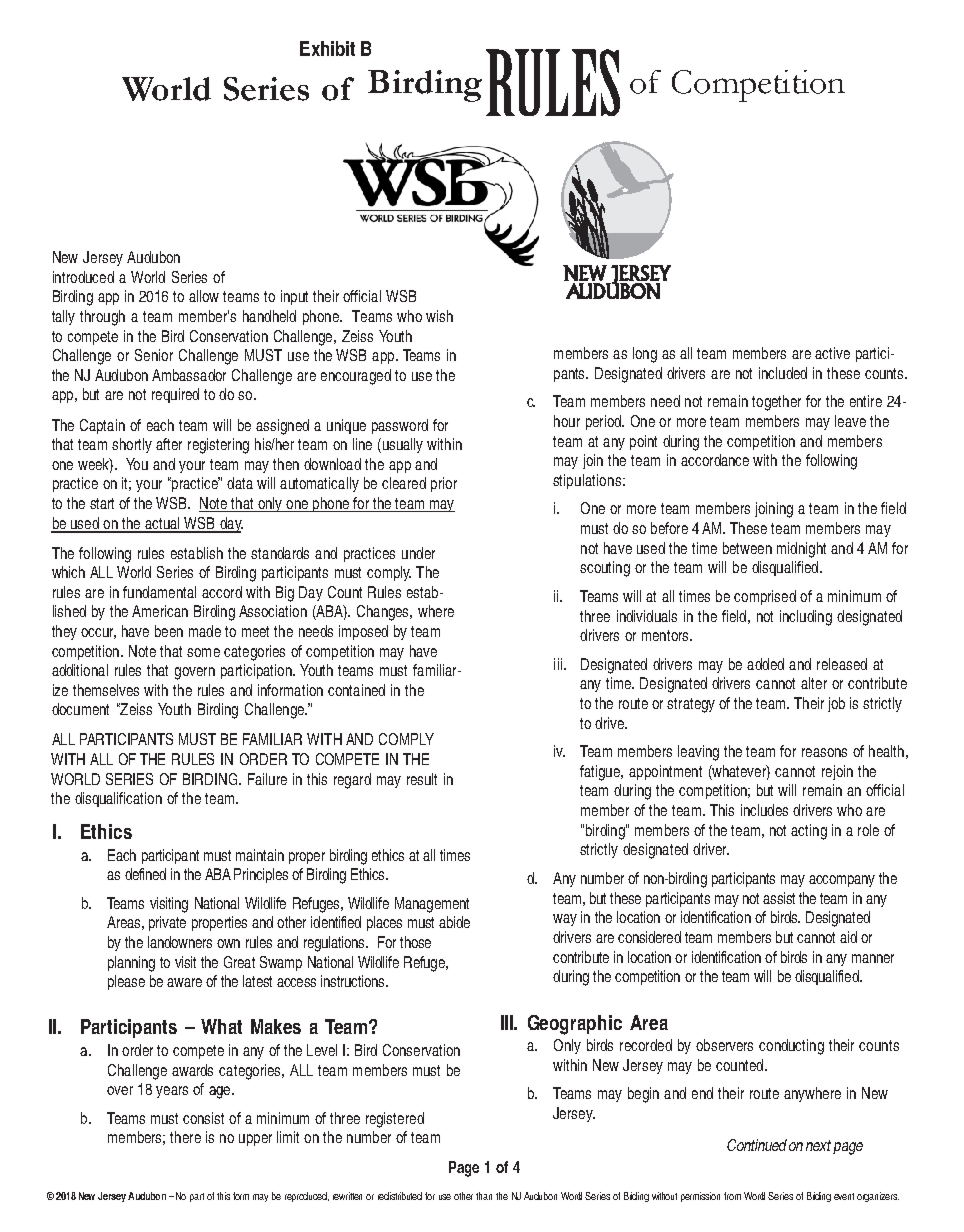 This image has width=964, height=1232. Describe the element at coordinates (422, 779) in the image. I see `result` at that location.
